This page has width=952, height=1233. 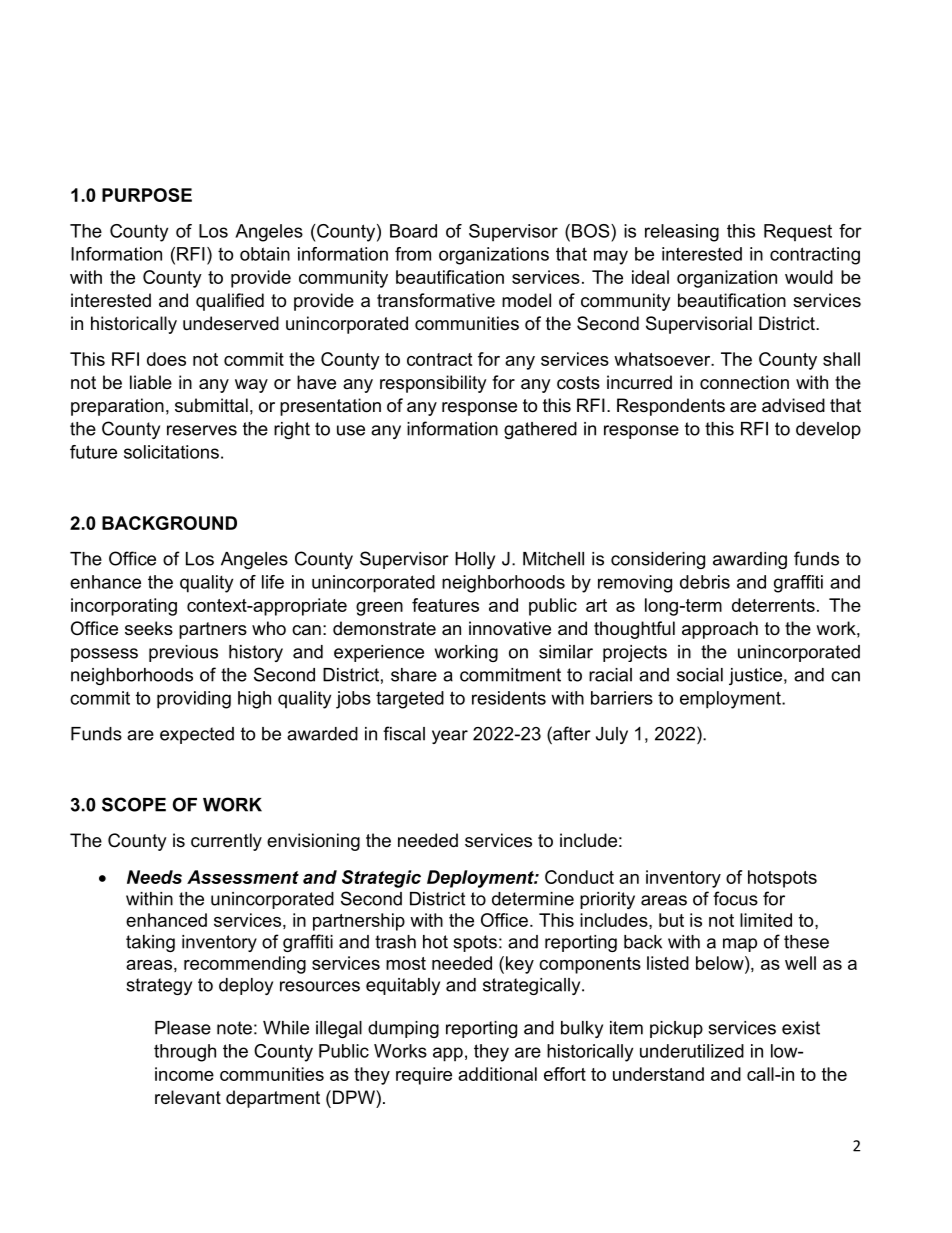 I want to click on through, so click(x=185, y=1053).
